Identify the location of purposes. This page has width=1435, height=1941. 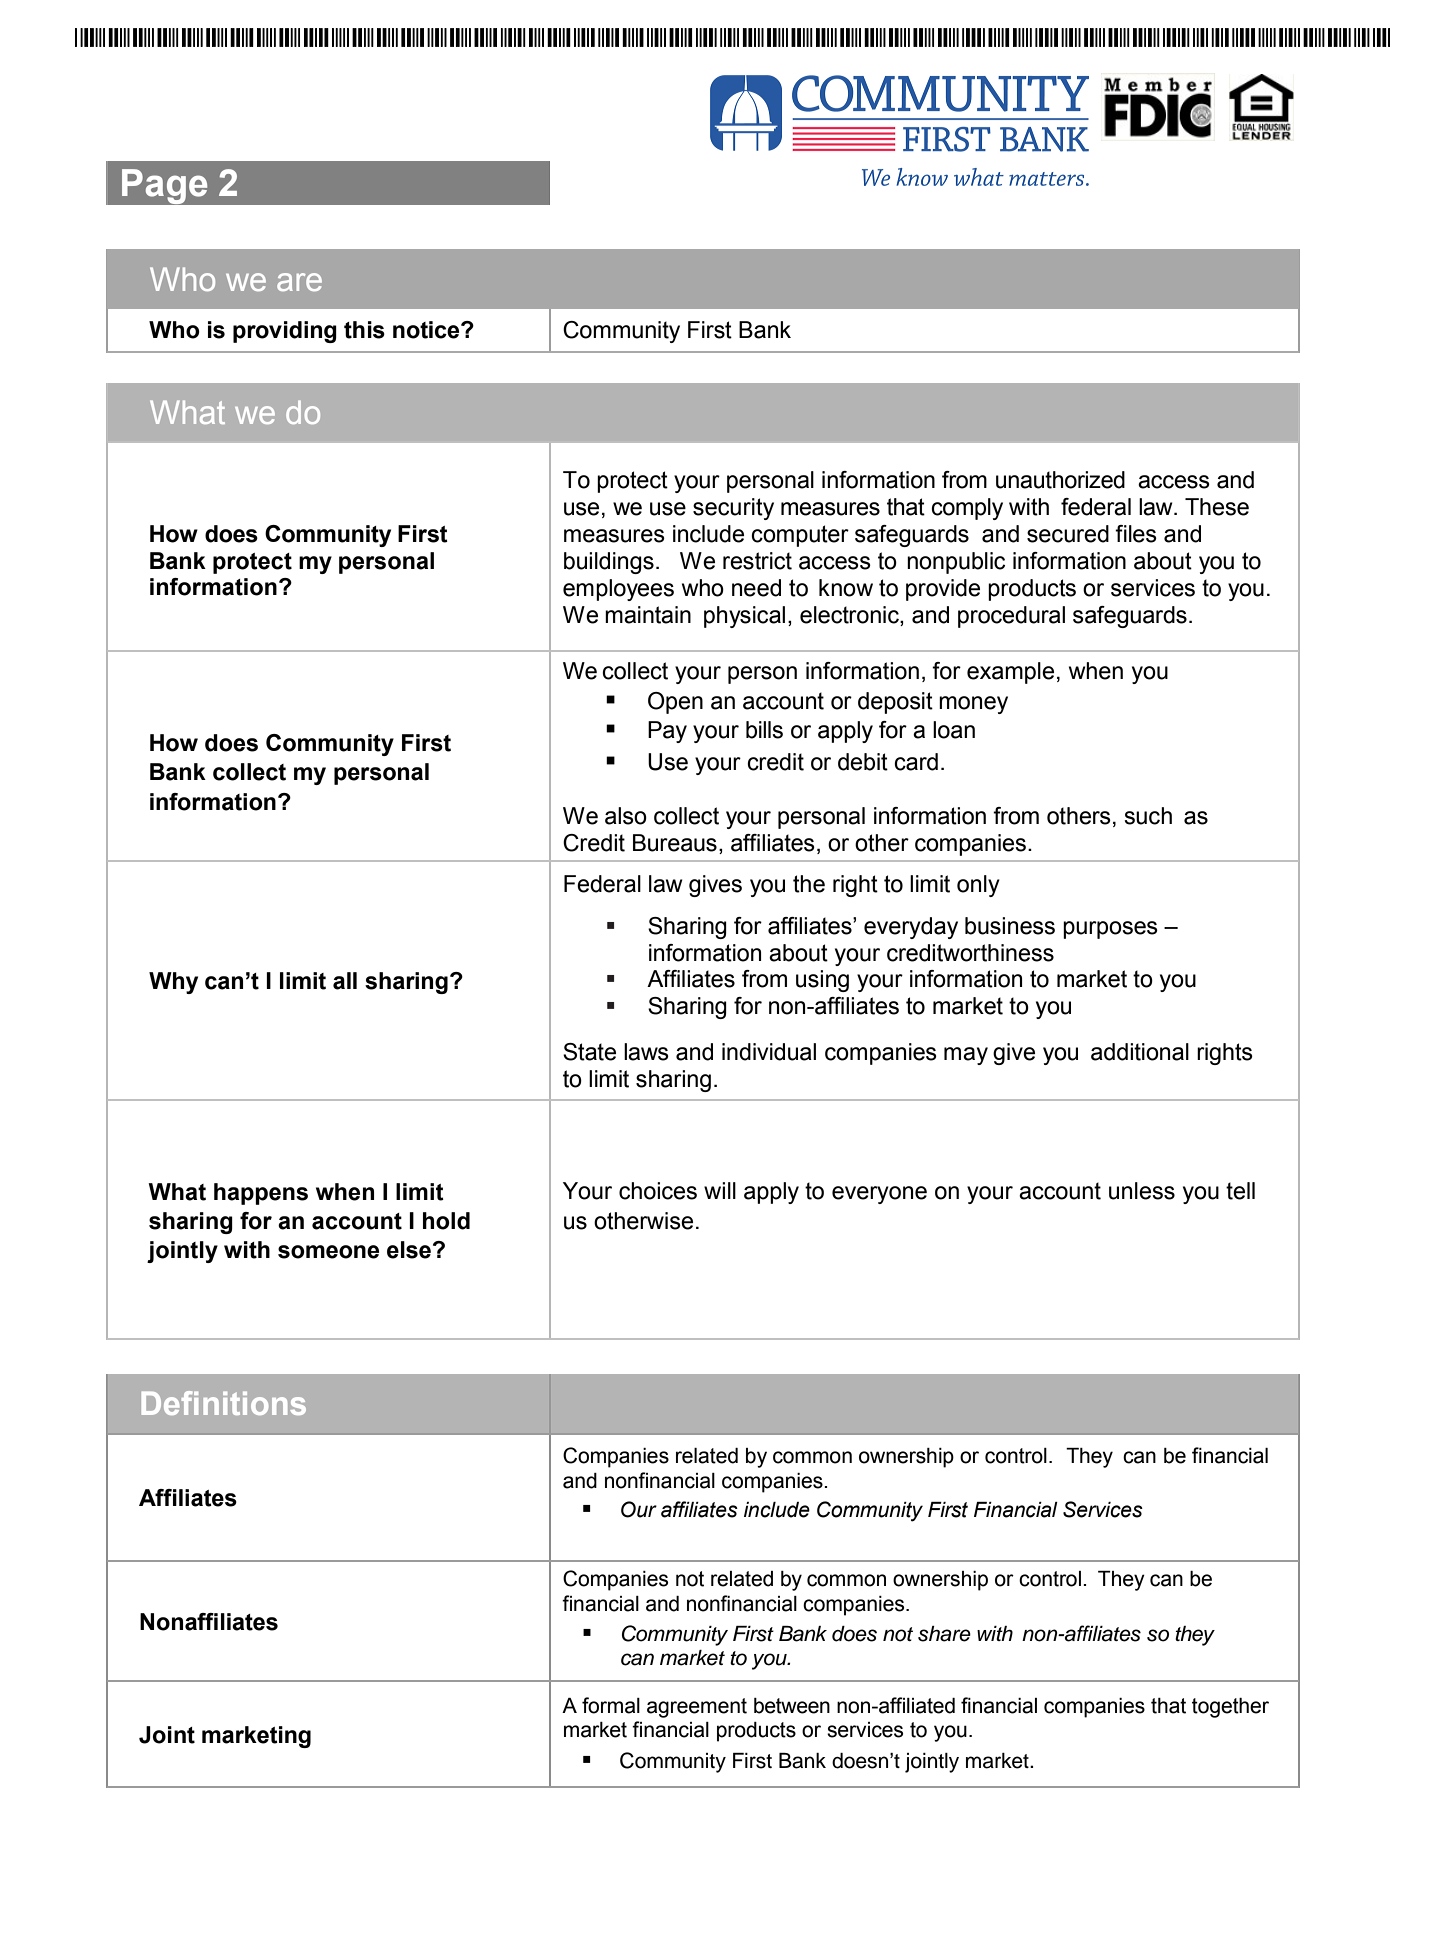
(1110, 930).
